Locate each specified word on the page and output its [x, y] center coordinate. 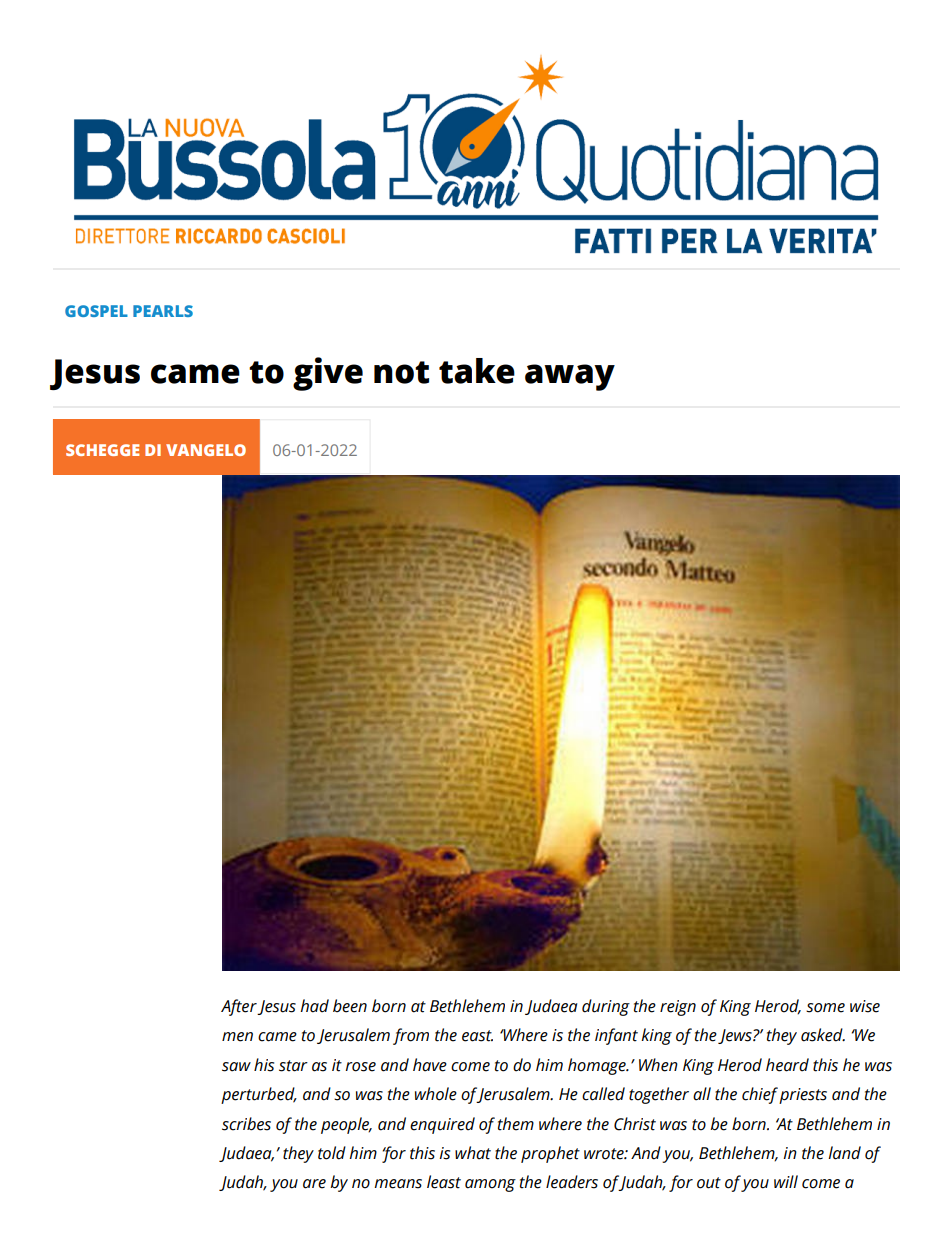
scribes [246, 1124]
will [786, 1181]
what [473, 1153]
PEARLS [163, 311]
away [570, 377]
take [477, 371]
